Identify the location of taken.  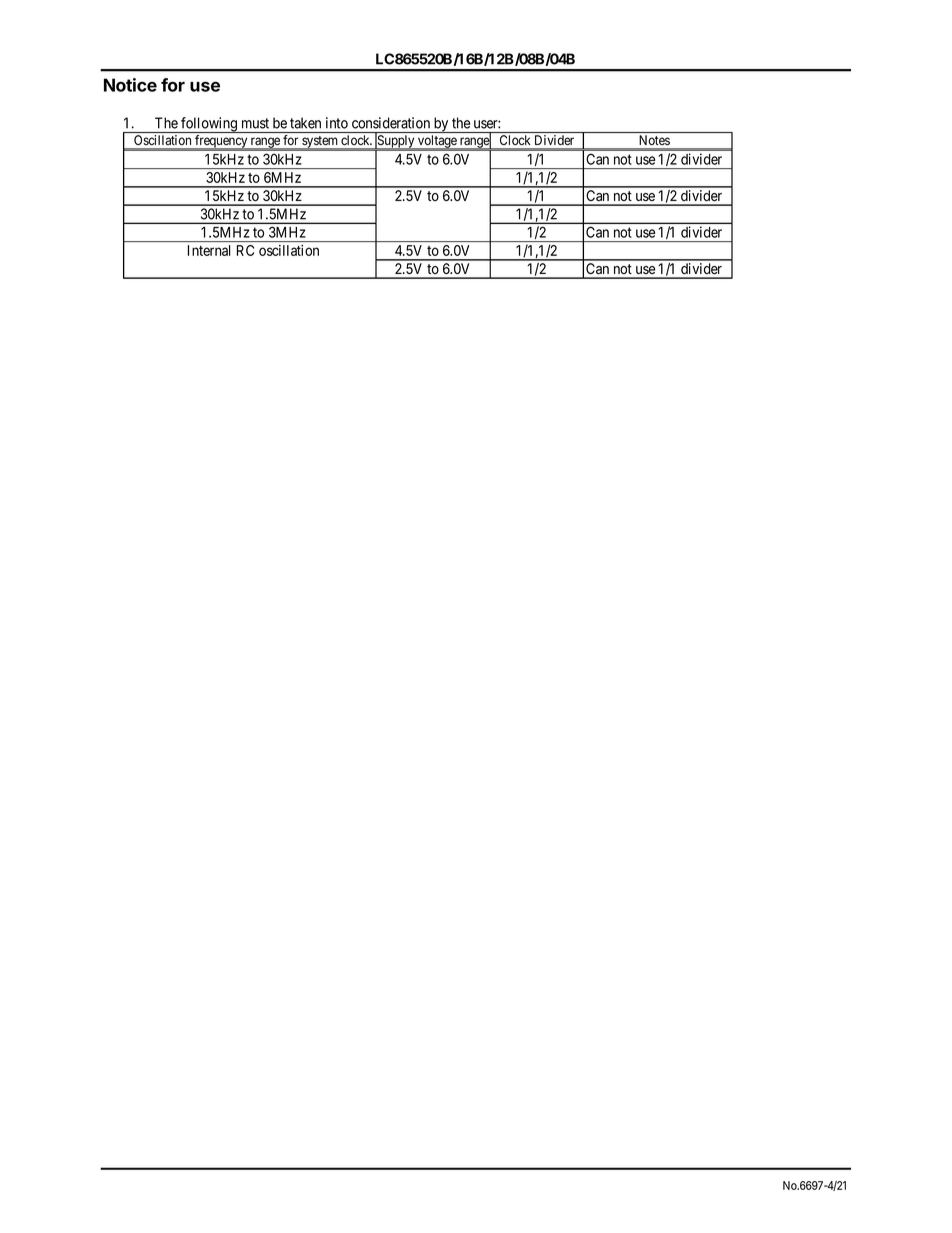
(305, 123).
